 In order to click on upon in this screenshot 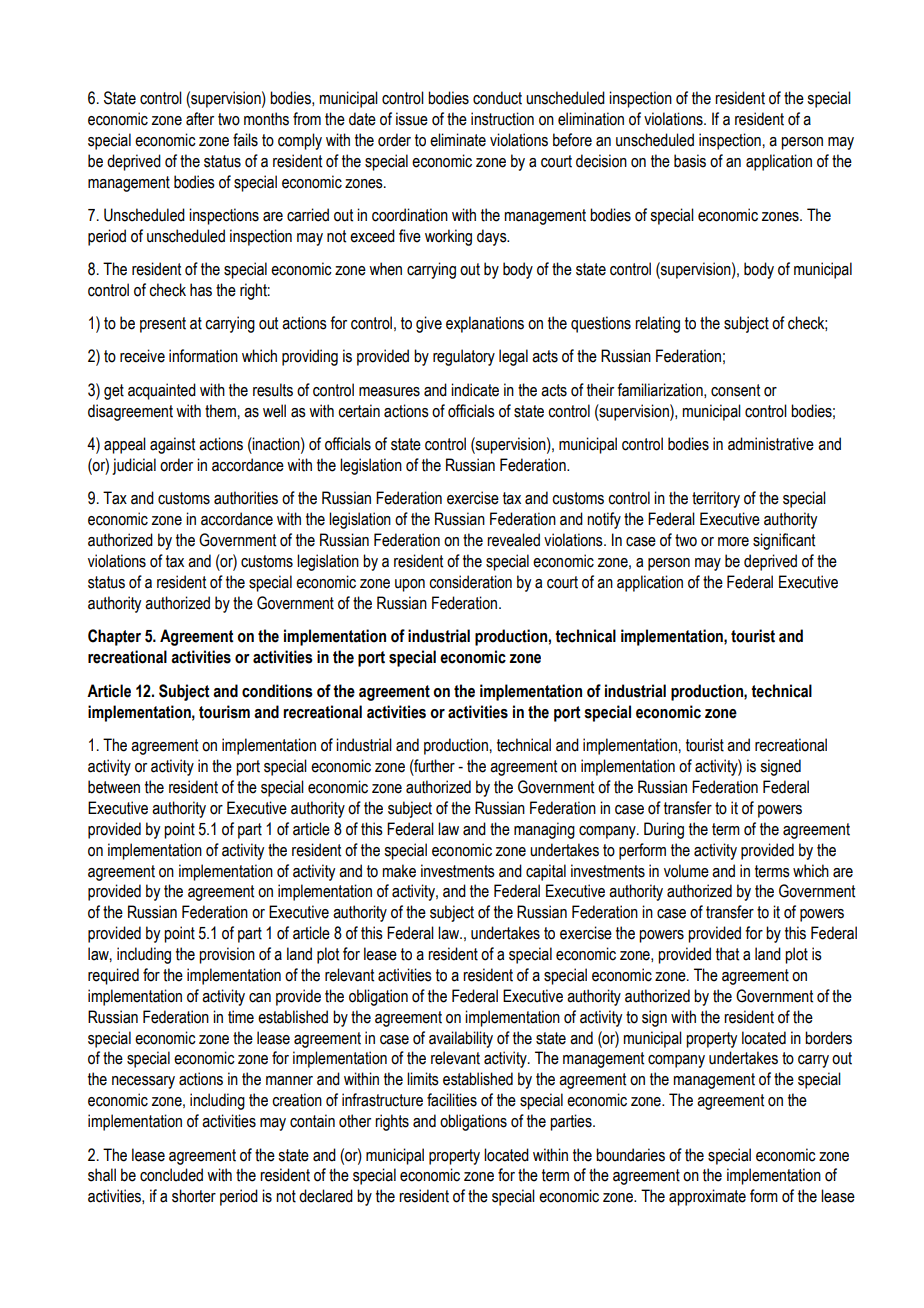, I will do `click(410, 585)`.
